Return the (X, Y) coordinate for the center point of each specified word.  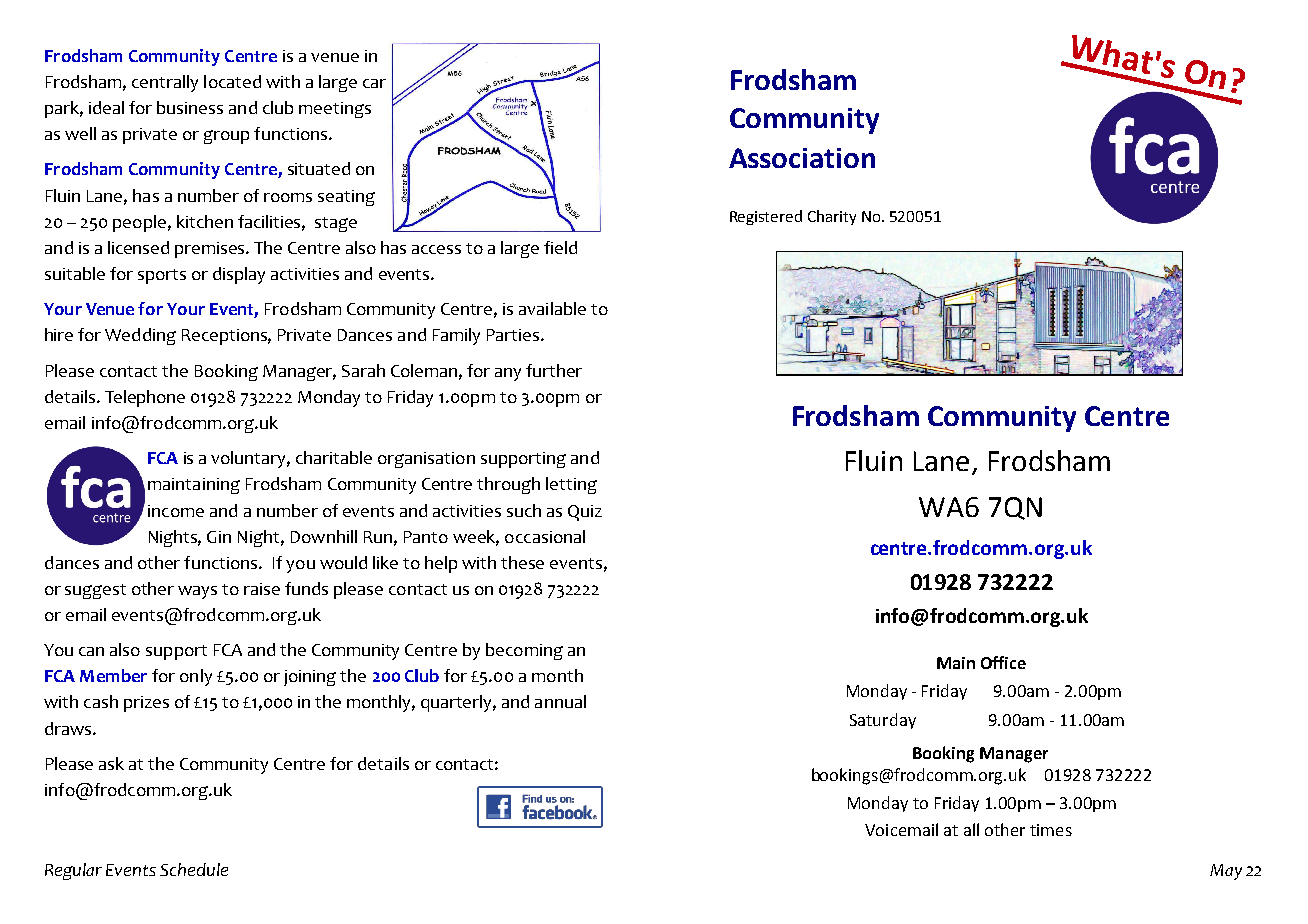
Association (802, 158)
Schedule (194, 869)
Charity (832, 217)
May (1226, 872)
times (1051, 830)
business (190, 107)
